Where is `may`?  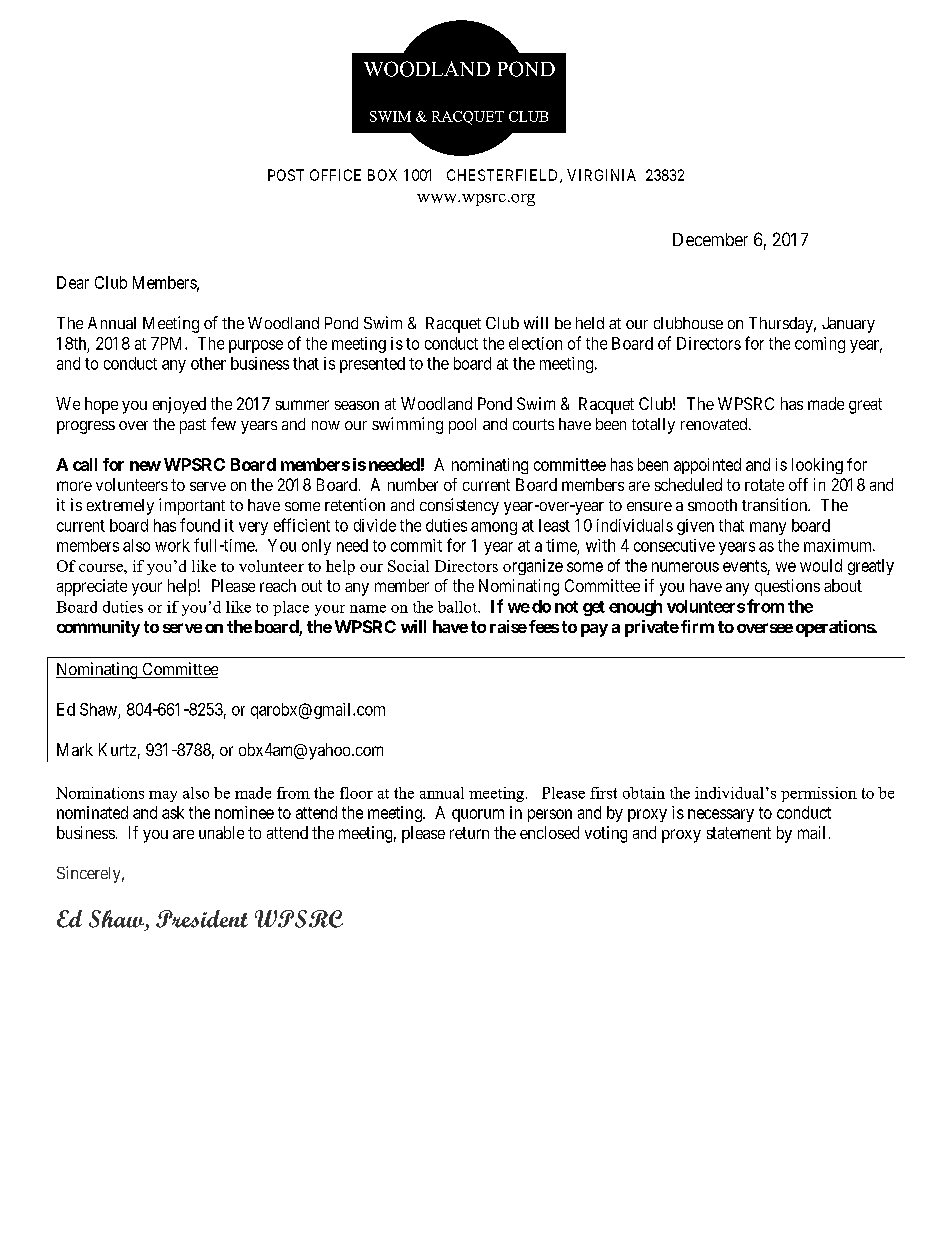
may is located at coordinates (163, 796).
